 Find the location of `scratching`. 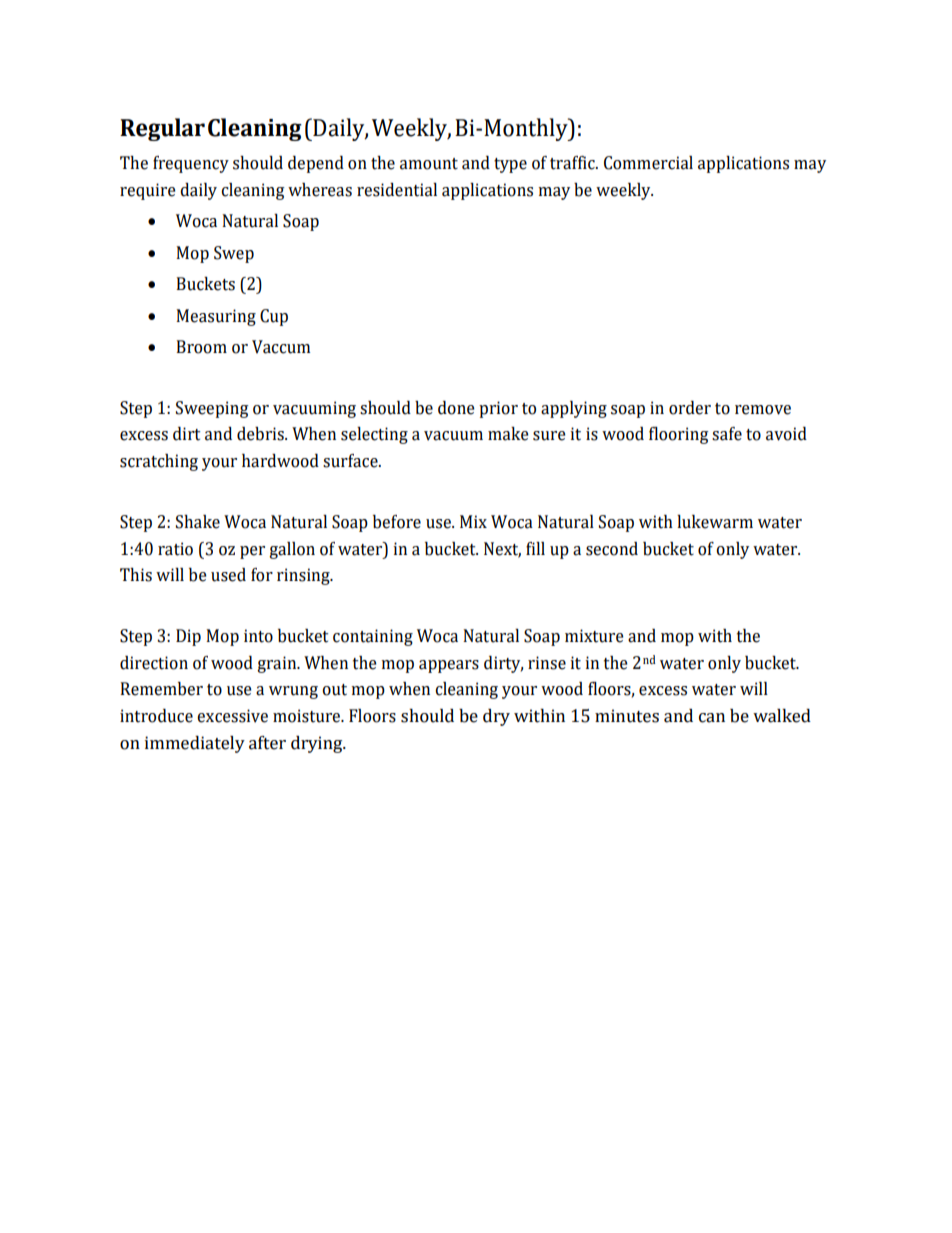

scratching is located at coordinates (159, 462).
